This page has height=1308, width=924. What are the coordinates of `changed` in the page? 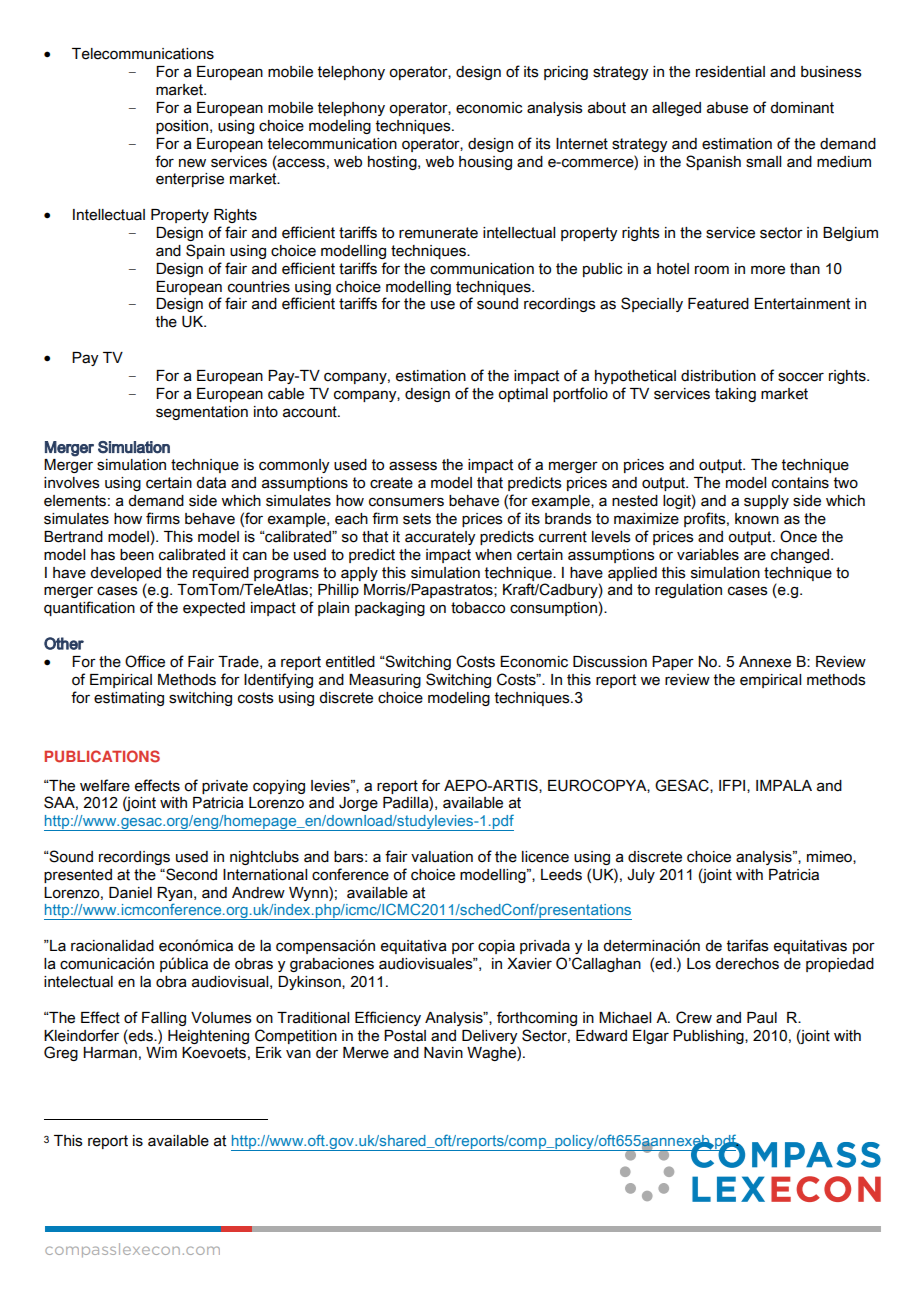 It's located at (801, 556).
